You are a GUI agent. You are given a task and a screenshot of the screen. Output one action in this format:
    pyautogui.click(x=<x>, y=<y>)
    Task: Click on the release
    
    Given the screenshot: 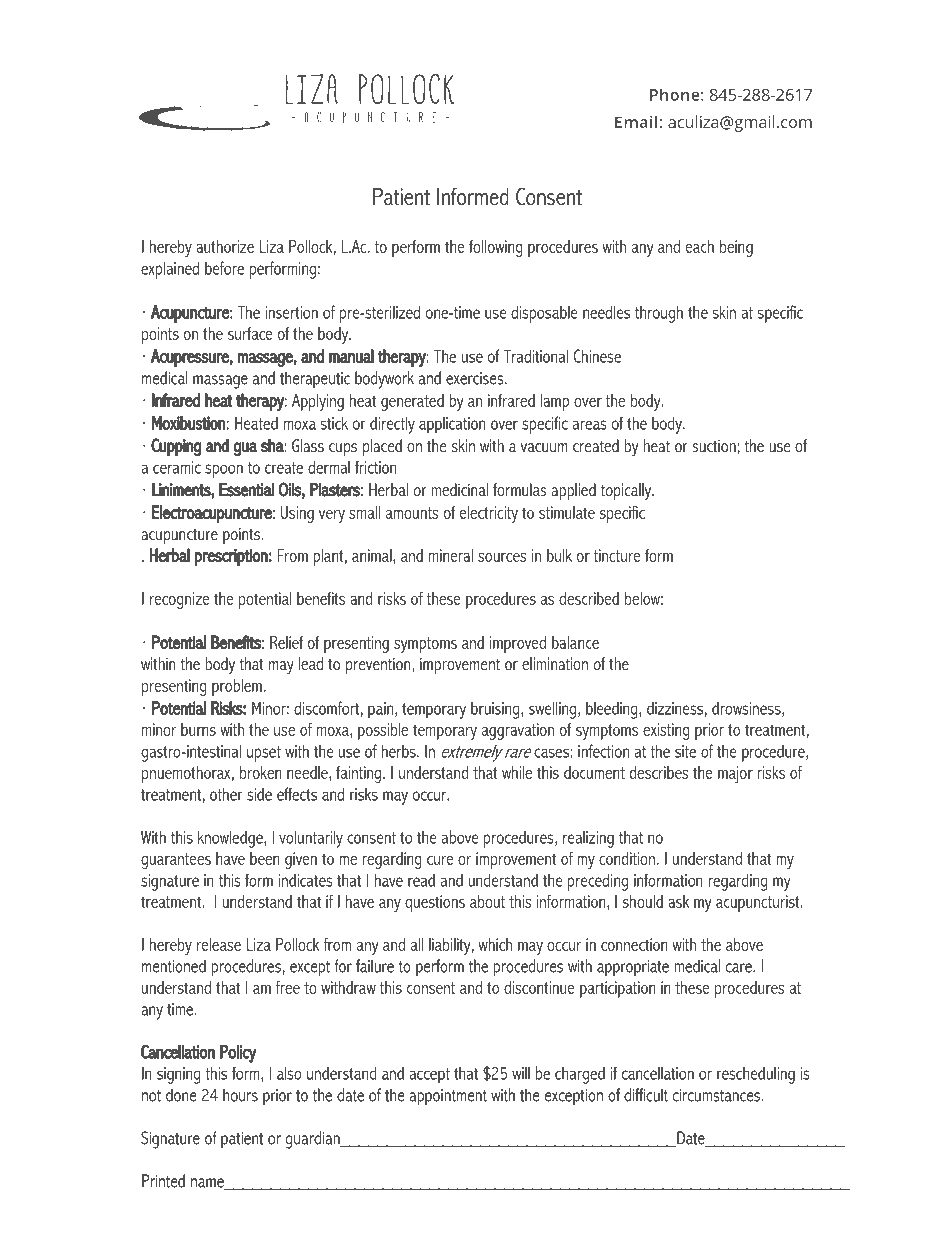 What is the action you would take?
    pyautogui.click(x=219, y=944)
